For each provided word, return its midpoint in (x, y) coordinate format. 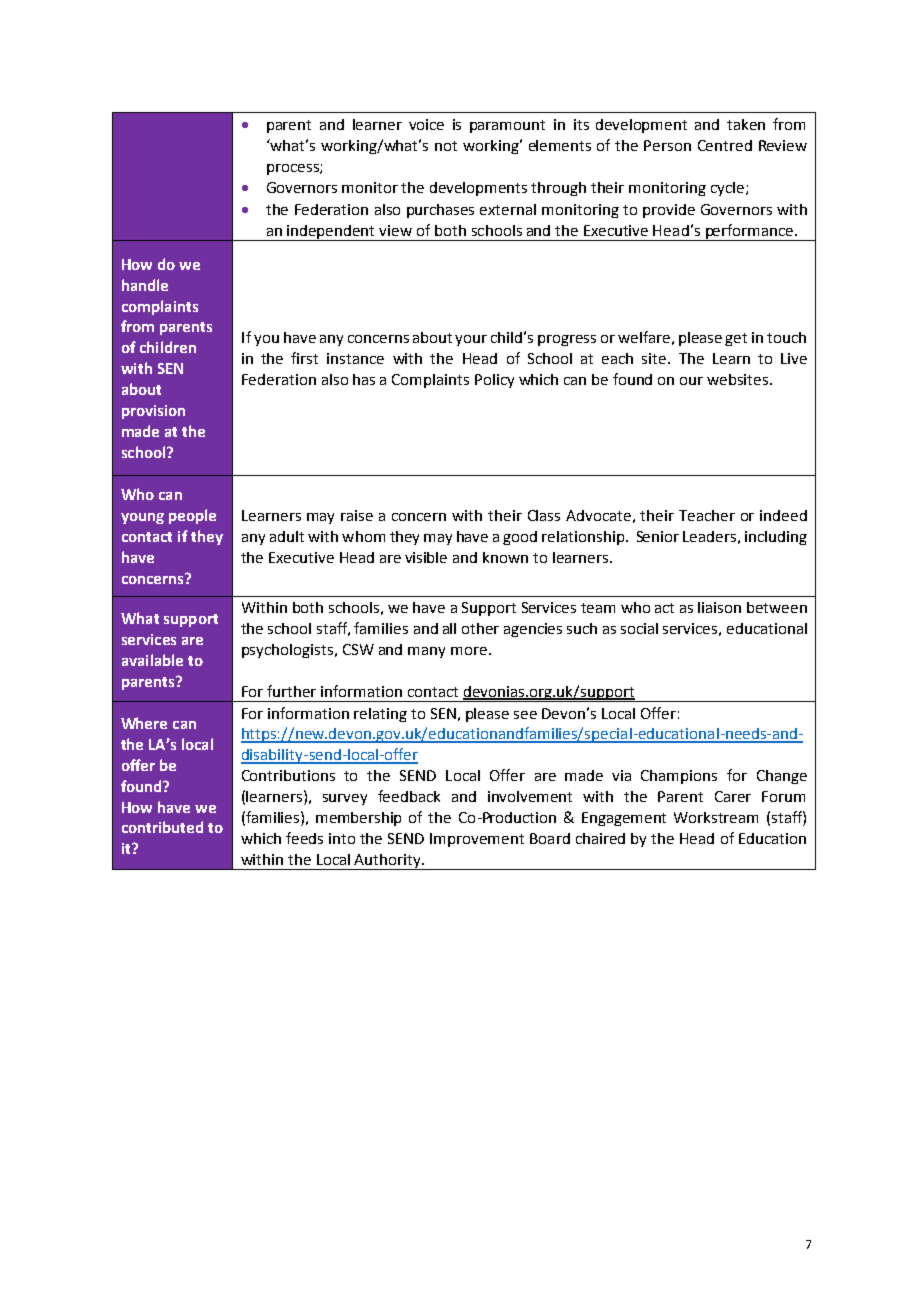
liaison (719, 607)
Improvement (477, 840)
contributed (162, 827)
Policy (494, 381)
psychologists (289, 651)
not (446, 146)
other (480, 628)
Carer (733, 796)
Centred (725, 145)
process (294, 169)
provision (153, 412)
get (736, 339)
